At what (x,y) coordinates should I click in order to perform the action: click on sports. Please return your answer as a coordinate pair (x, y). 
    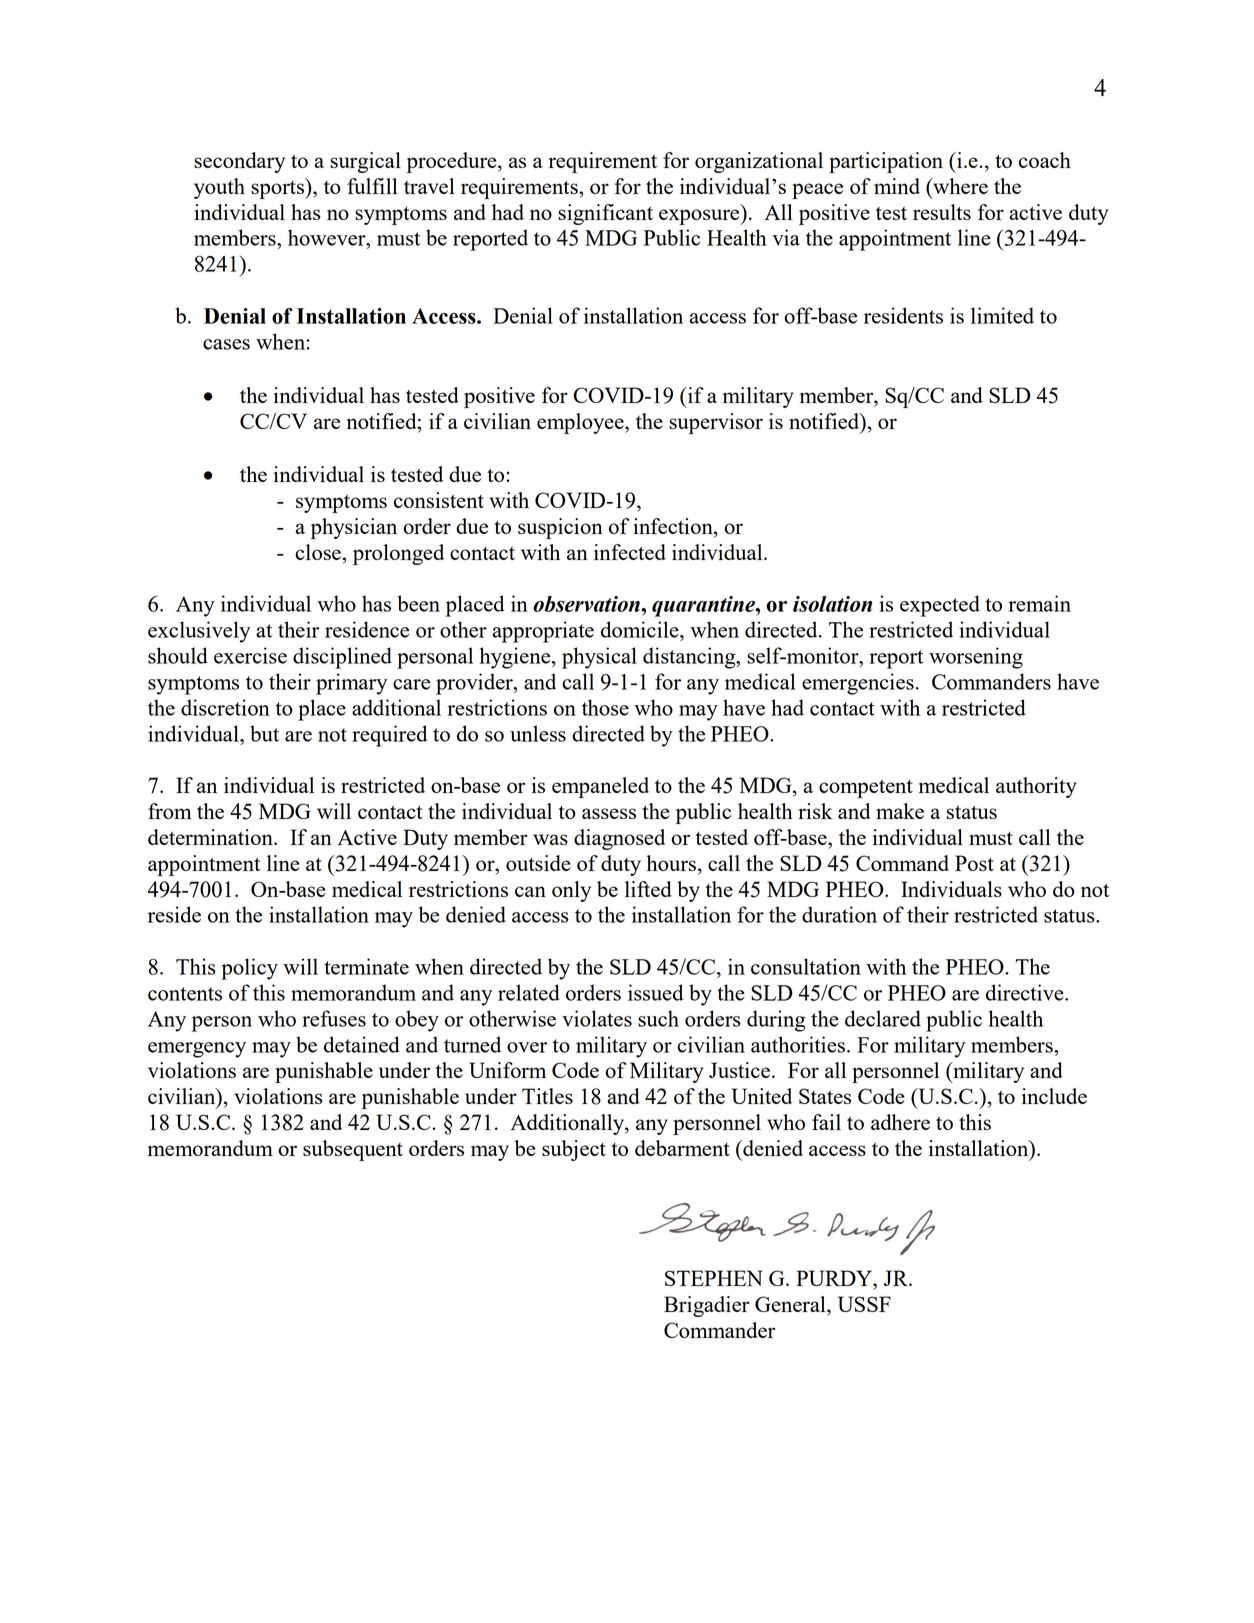
    Looking at the image, I should click on (279, 188).
